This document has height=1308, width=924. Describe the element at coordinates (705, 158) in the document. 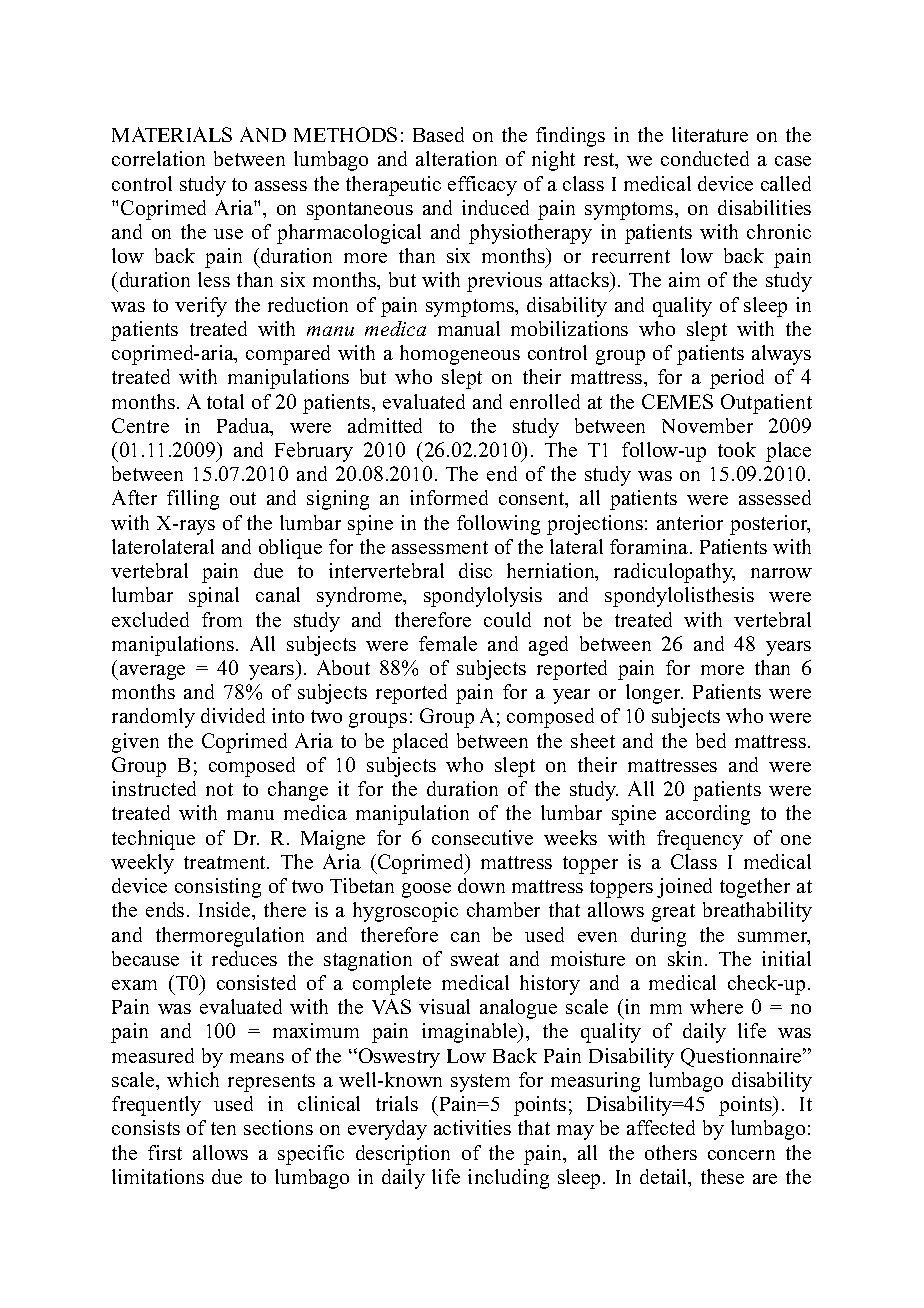

I see `conducted` at that location.
